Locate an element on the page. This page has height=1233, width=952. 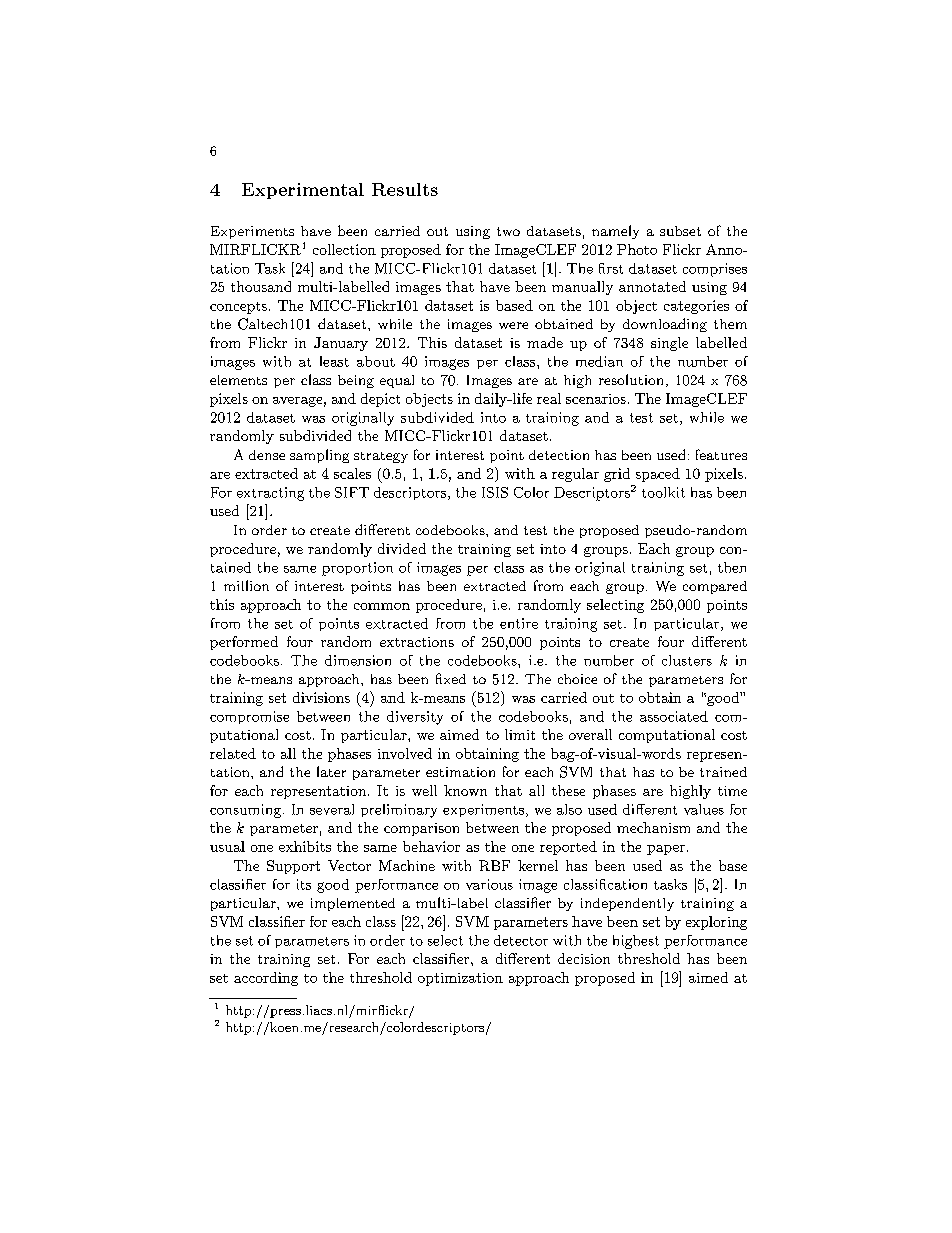
later is located at coordinates (331, 771).
